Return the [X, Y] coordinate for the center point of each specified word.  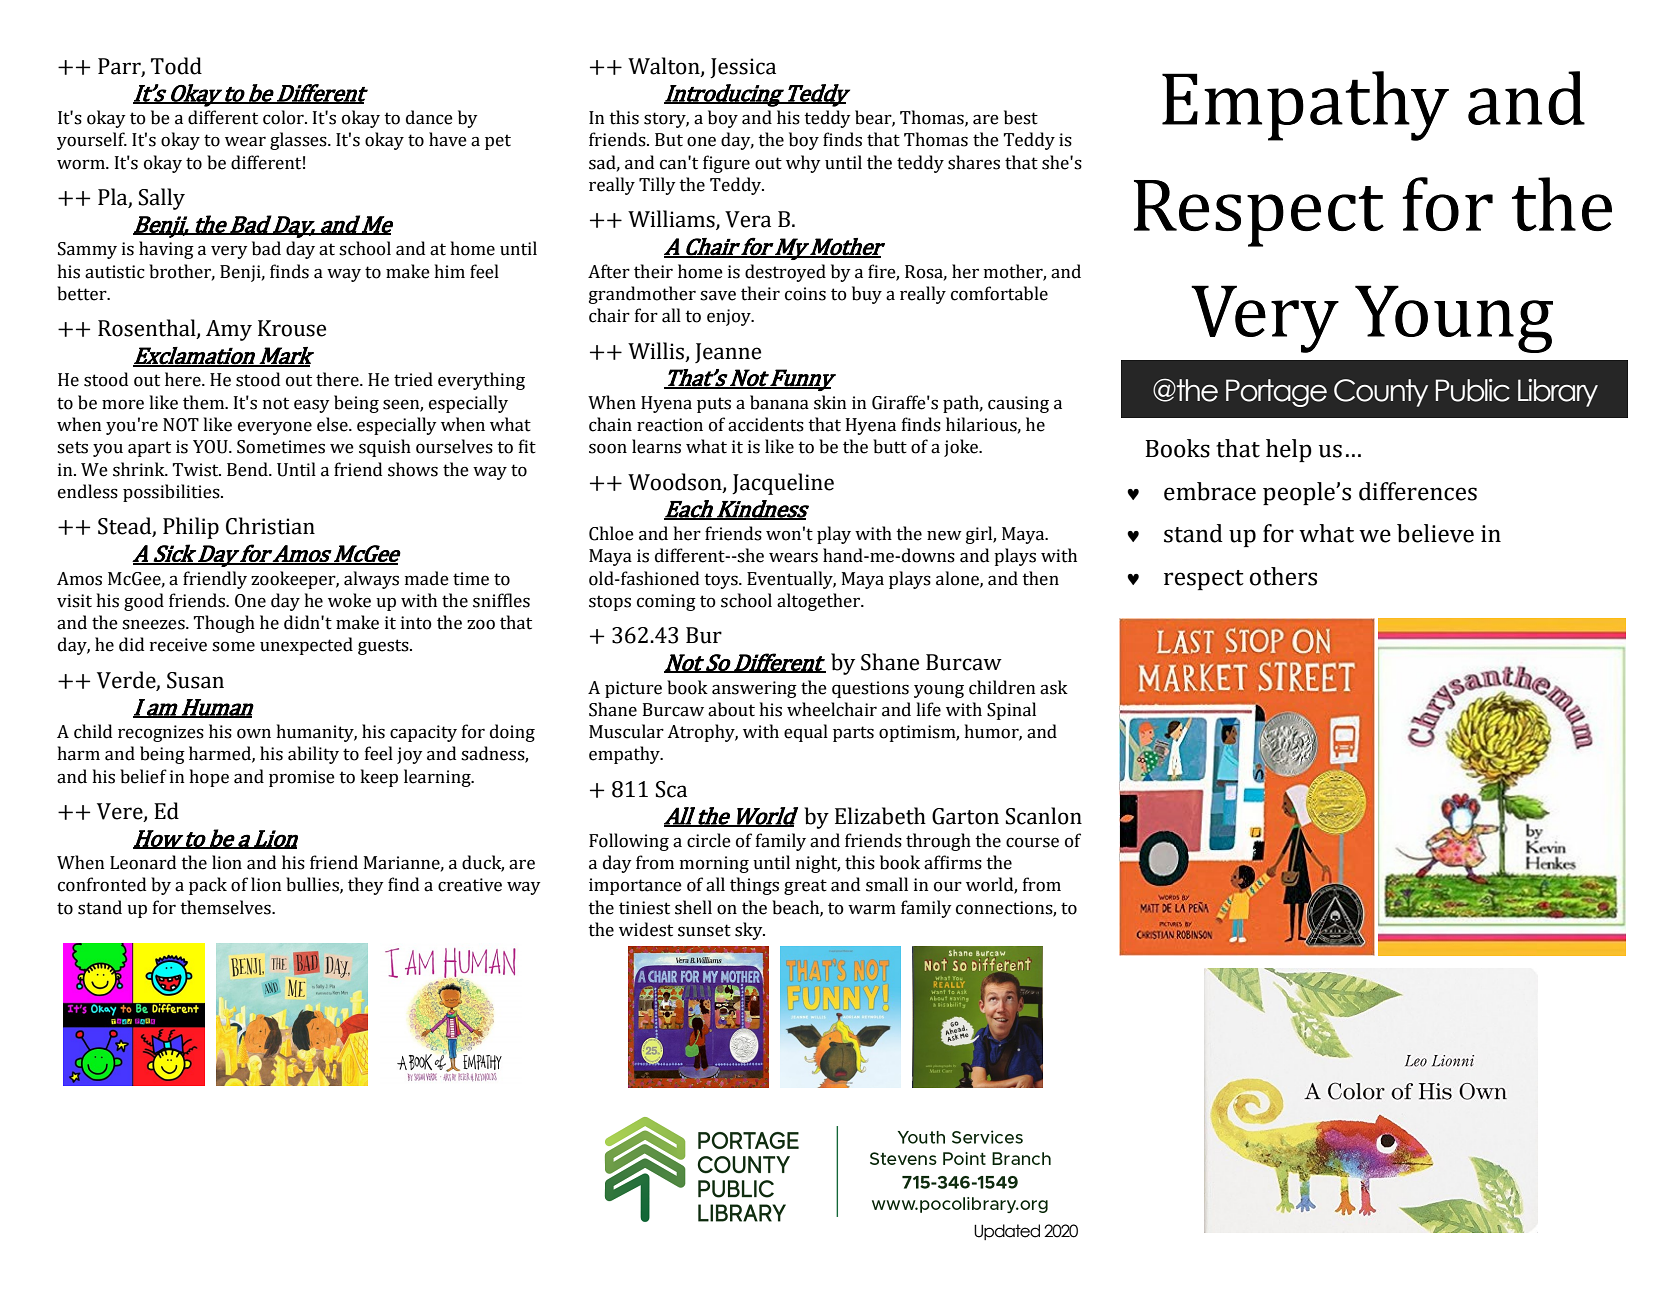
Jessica [743, 68]
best [1021, 117]
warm [872, 910]
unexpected [306, 646]
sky [750, 931]
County [1381, 393]
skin [830, 402]
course [1032, 843]
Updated [1007, 1232]
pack [208, 886]
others [1283, 576]
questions [870, 689]
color [284, 117]
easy [312, 406]
